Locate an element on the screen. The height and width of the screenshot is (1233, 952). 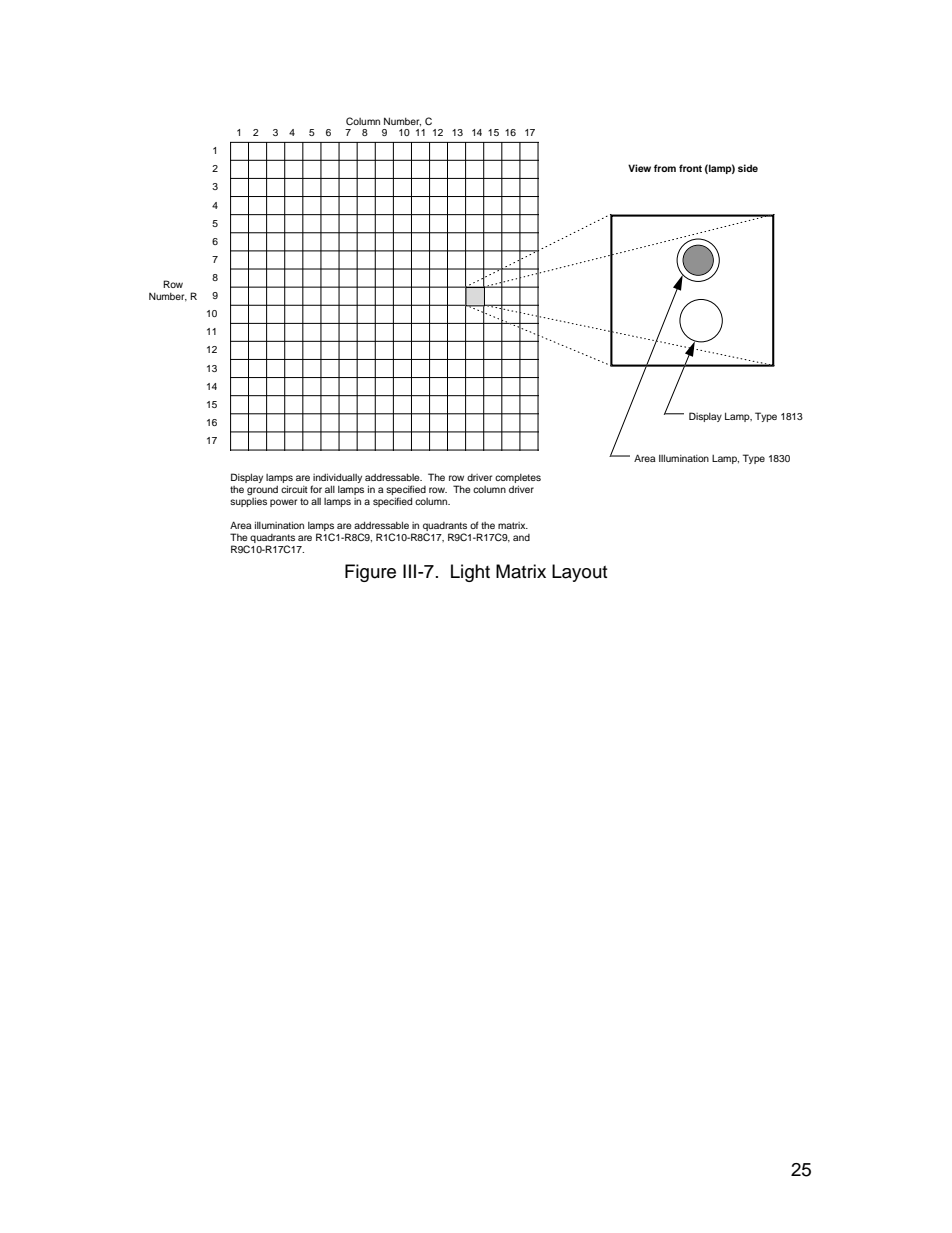
completes is located at coordinates (518, 478).
